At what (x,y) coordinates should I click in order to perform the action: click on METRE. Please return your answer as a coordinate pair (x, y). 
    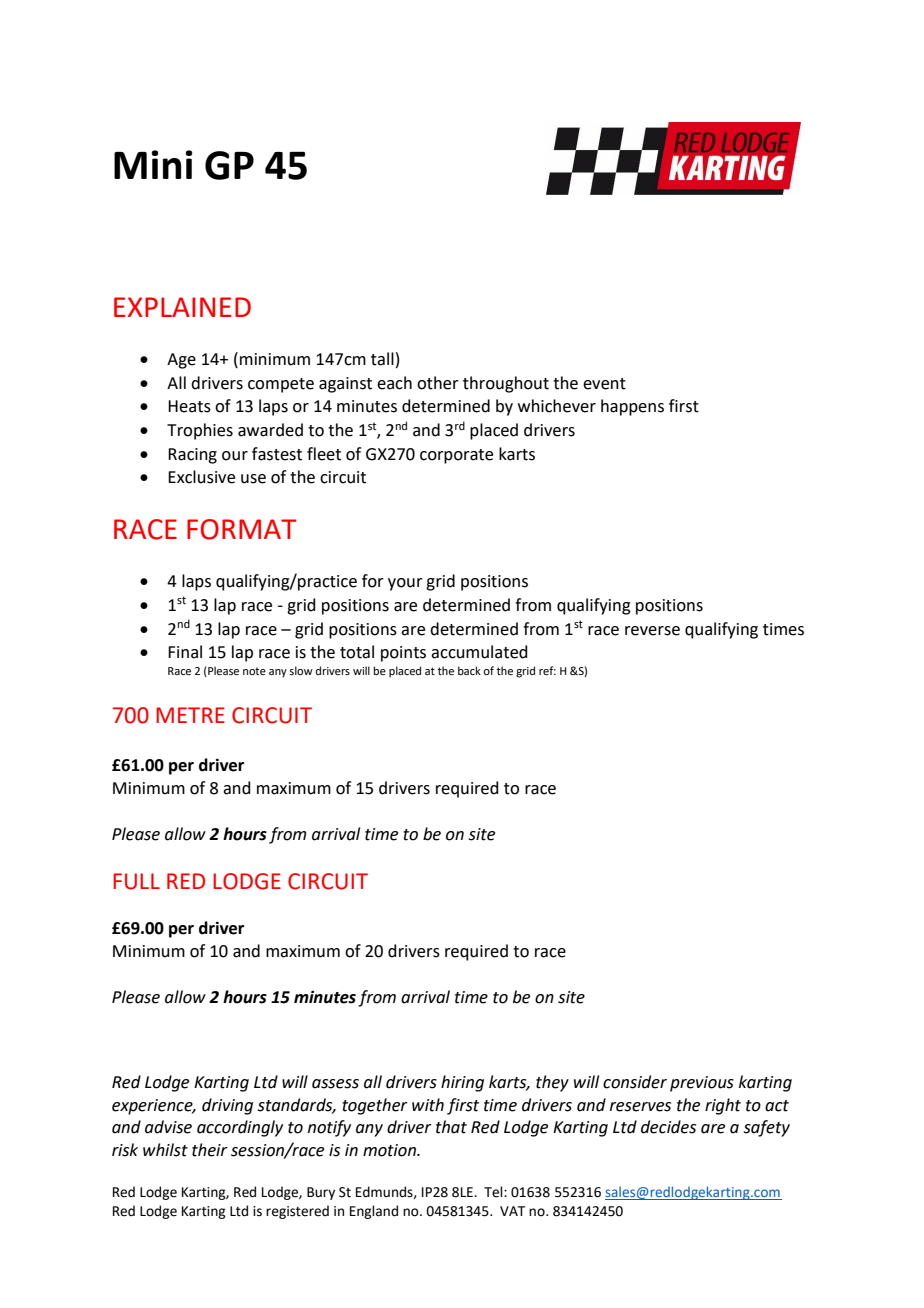
    Looking at the image, I should click on (190, 715).
